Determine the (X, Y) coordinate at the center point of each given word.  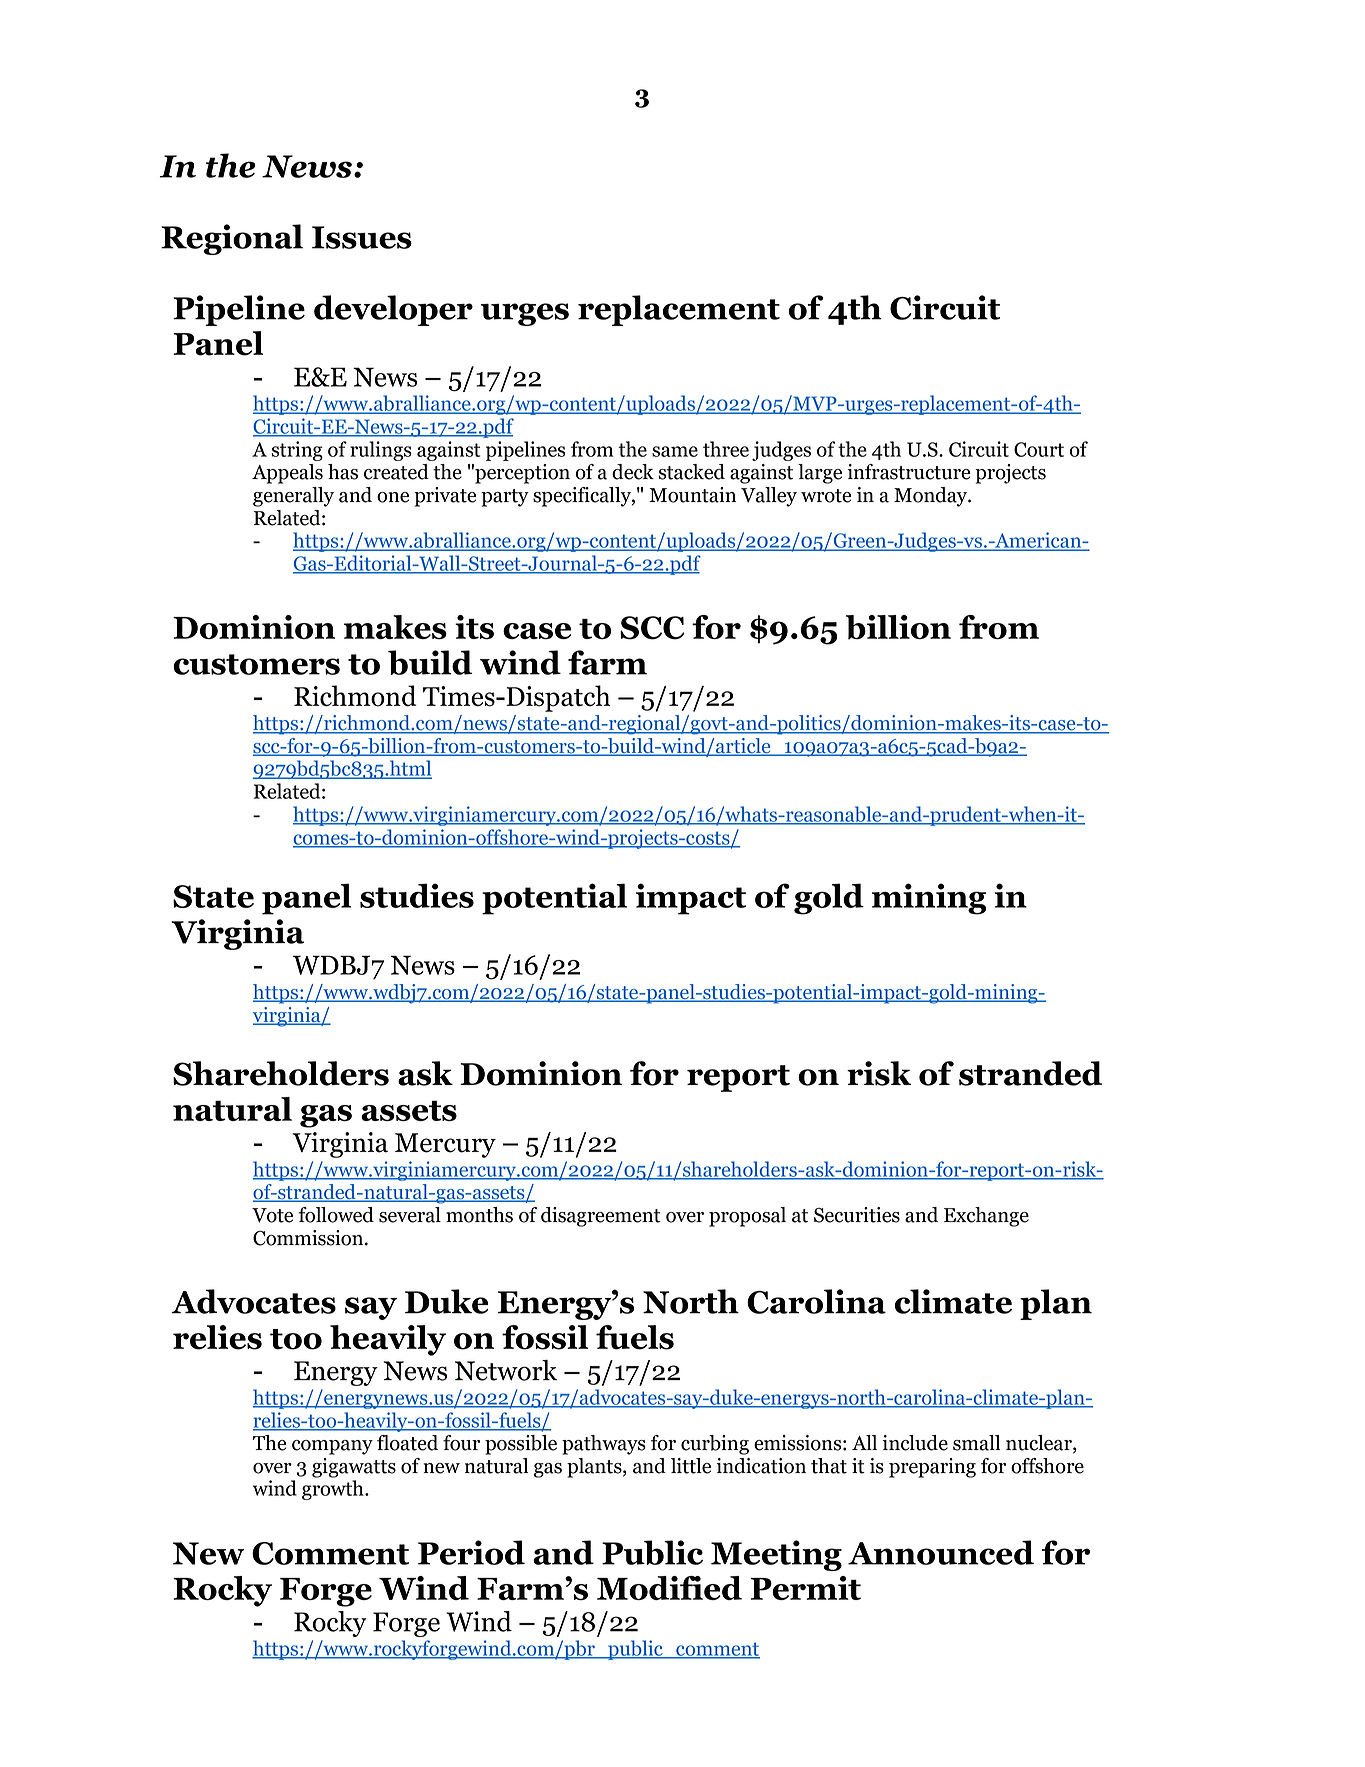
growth (334, 1490)
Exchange (986, 1217)
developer (393, 310)
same (675, 451)
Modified (669, 1588)
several (410, 1215)
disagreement (601, 1217)
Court (1039, 449)
